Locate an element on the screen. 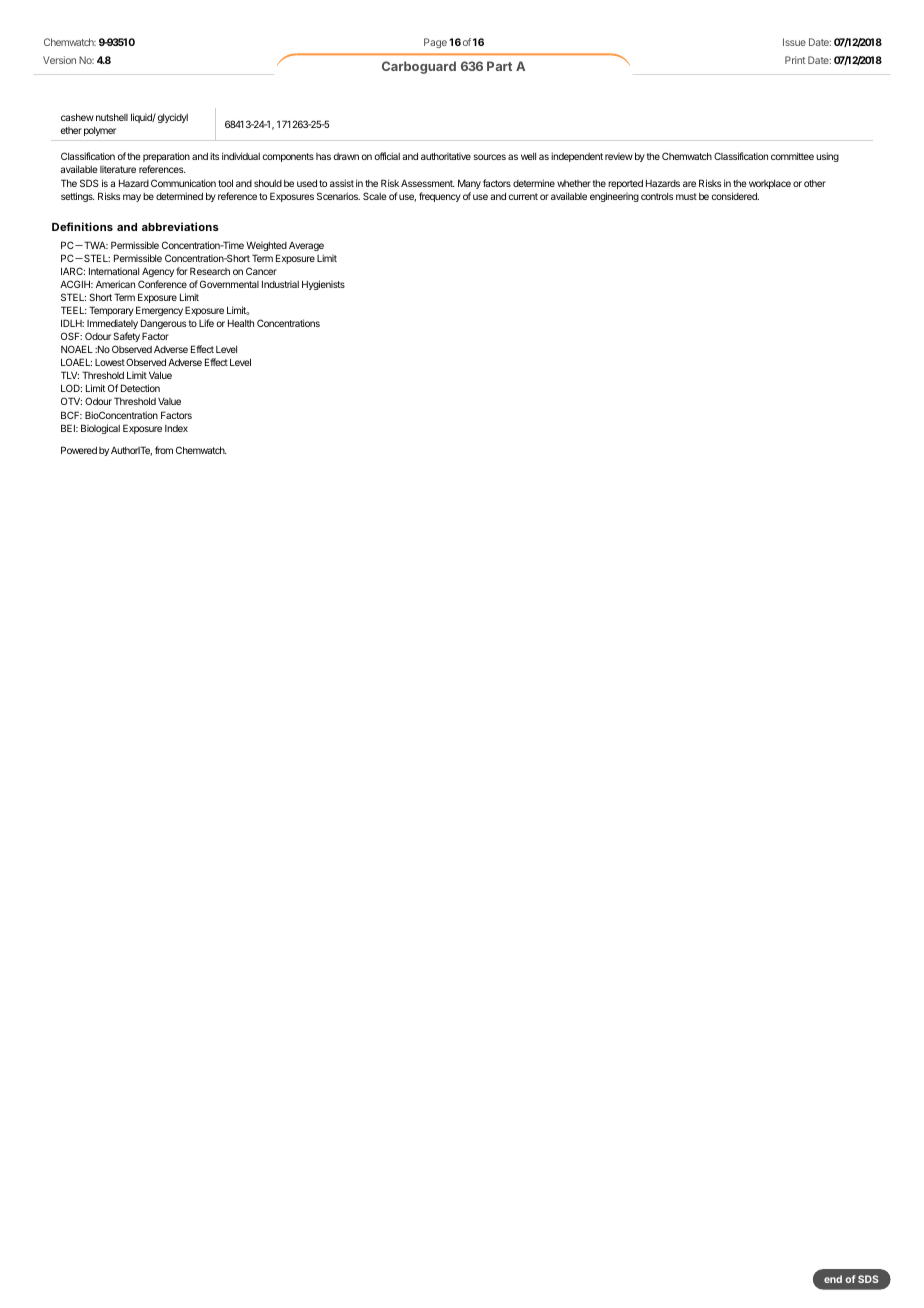  considered is located at coordinates (735, 196).
